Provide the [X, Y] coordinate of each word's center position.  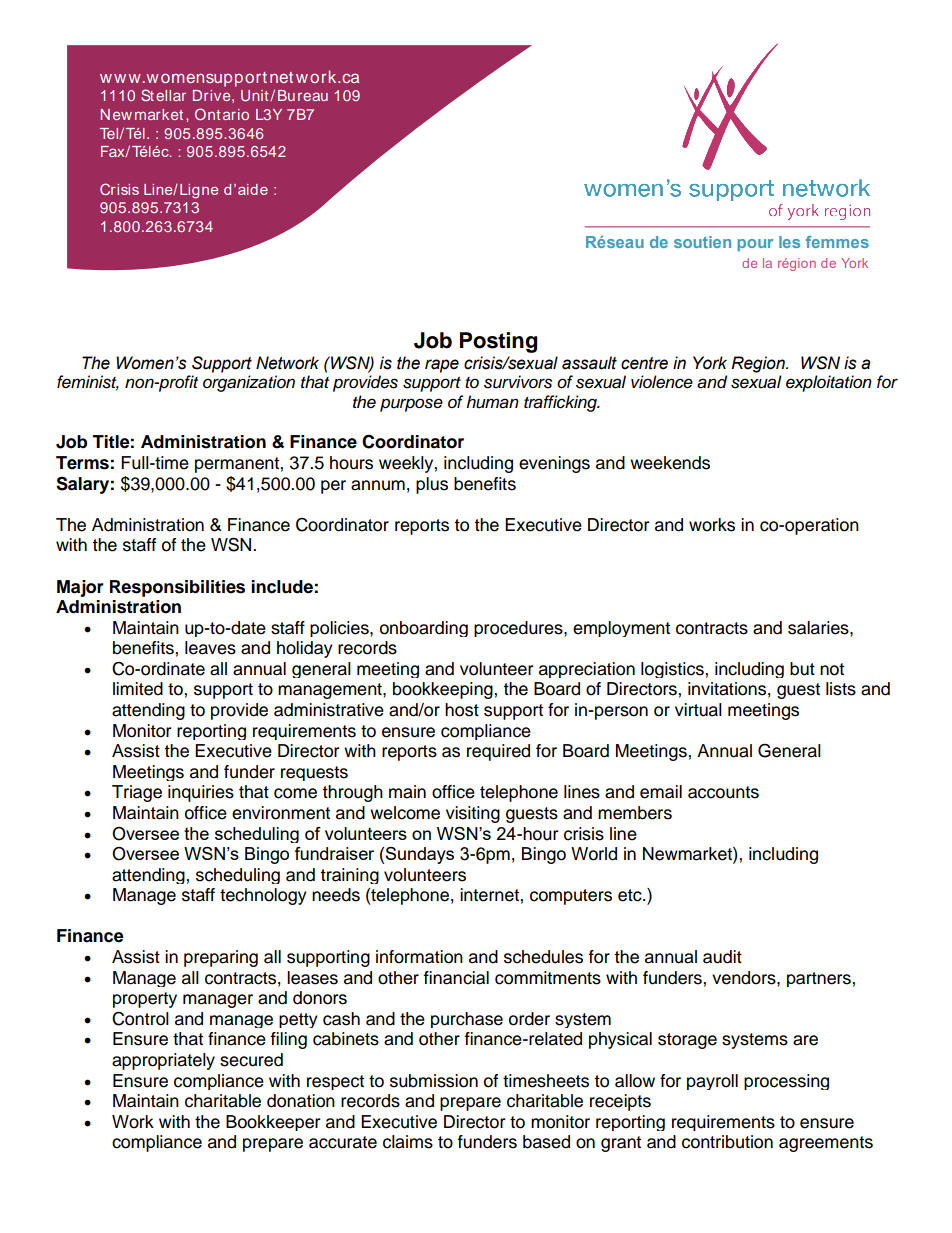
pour [755, 245]
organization [249, 383]
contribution [727, 1142]
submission [434, 1081]
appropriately [163, 1061]
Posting [499, 342]
